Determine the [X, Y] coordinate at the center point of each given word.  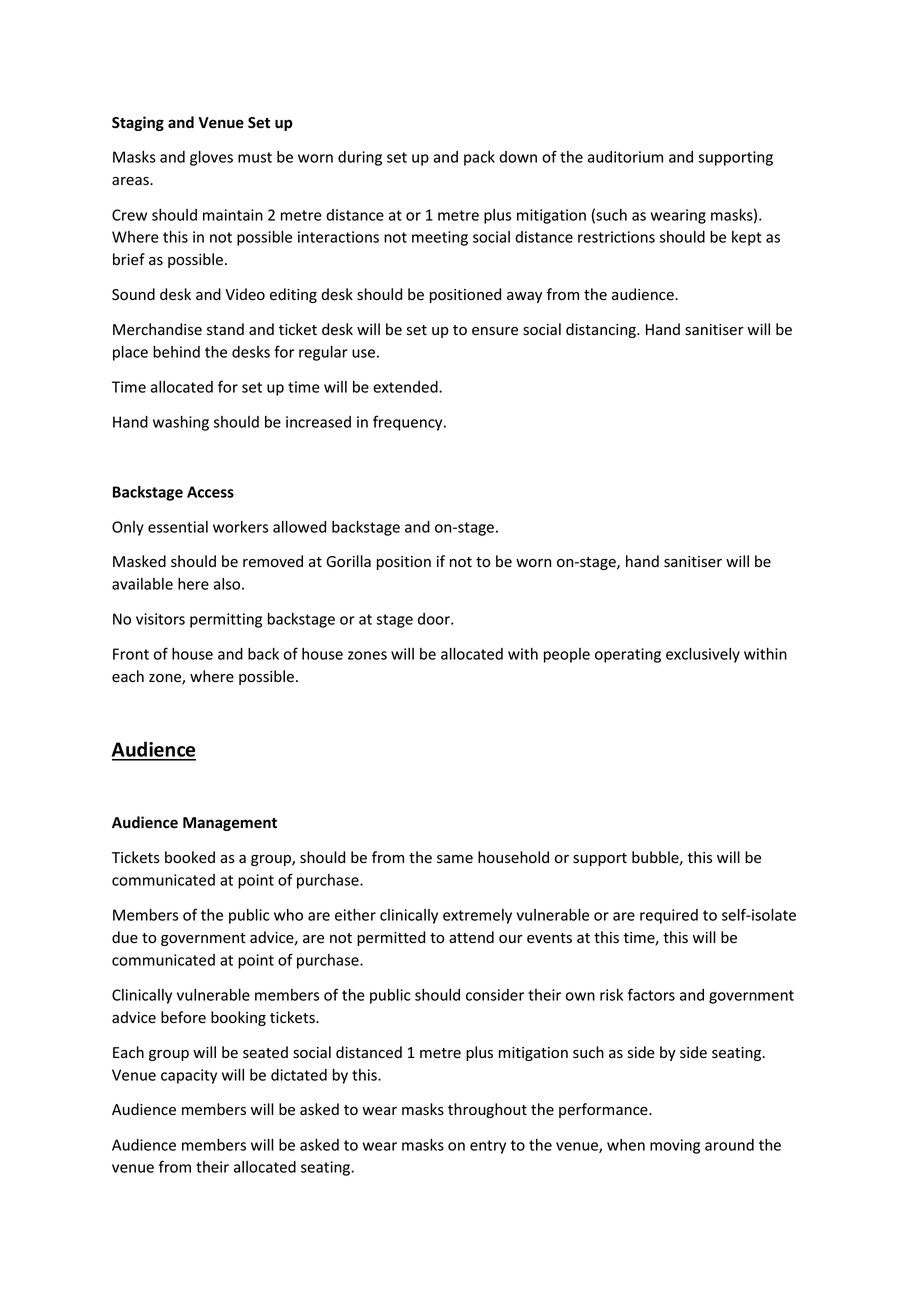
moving [675, 1146]
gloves [211, 158]
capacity [189, 1076]
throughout [487, 1110]
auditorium [625, 157]
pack [479, 158]
